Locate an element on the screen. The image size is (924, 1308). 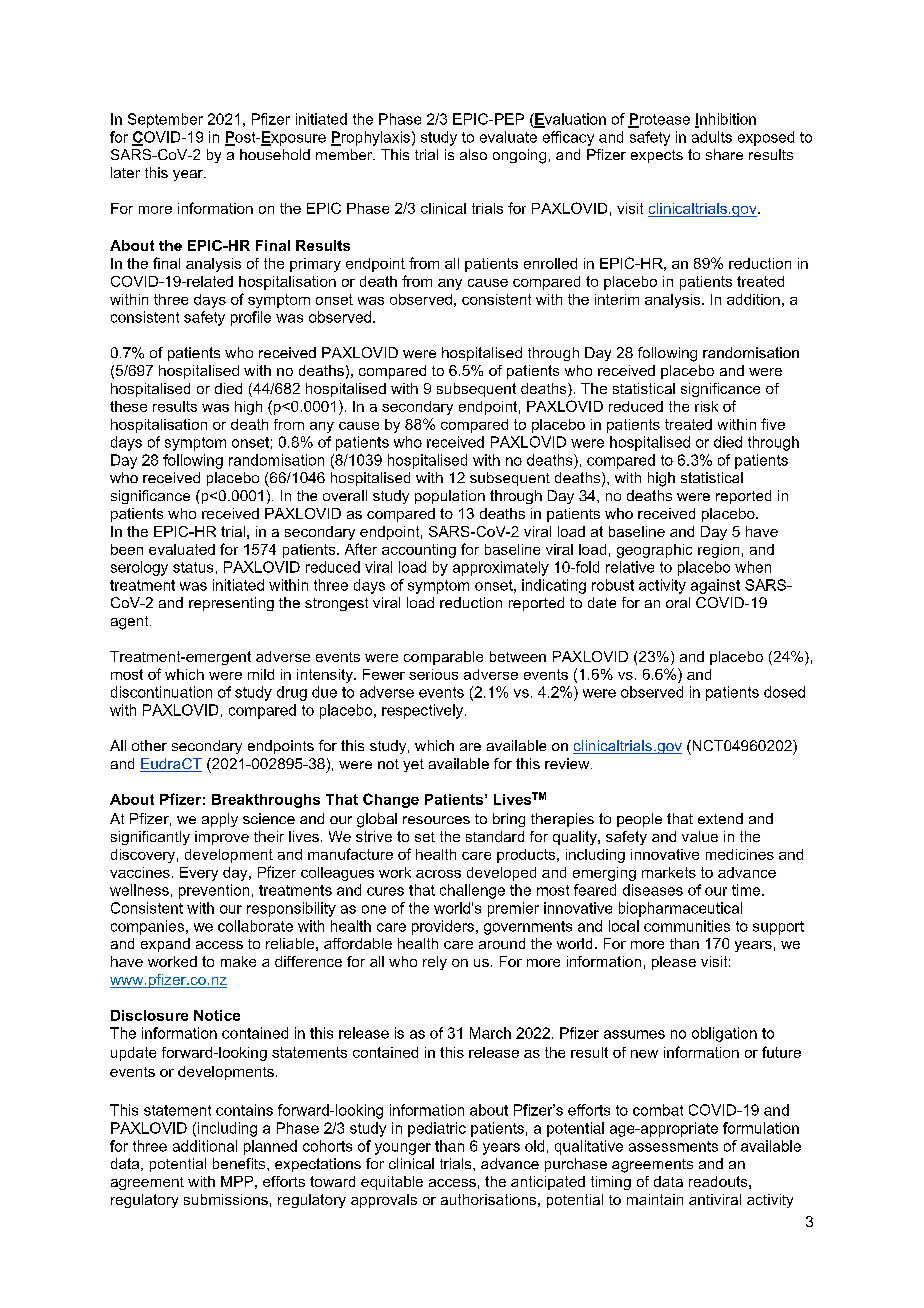
discontinuation is located at coordinates (161, 692).
